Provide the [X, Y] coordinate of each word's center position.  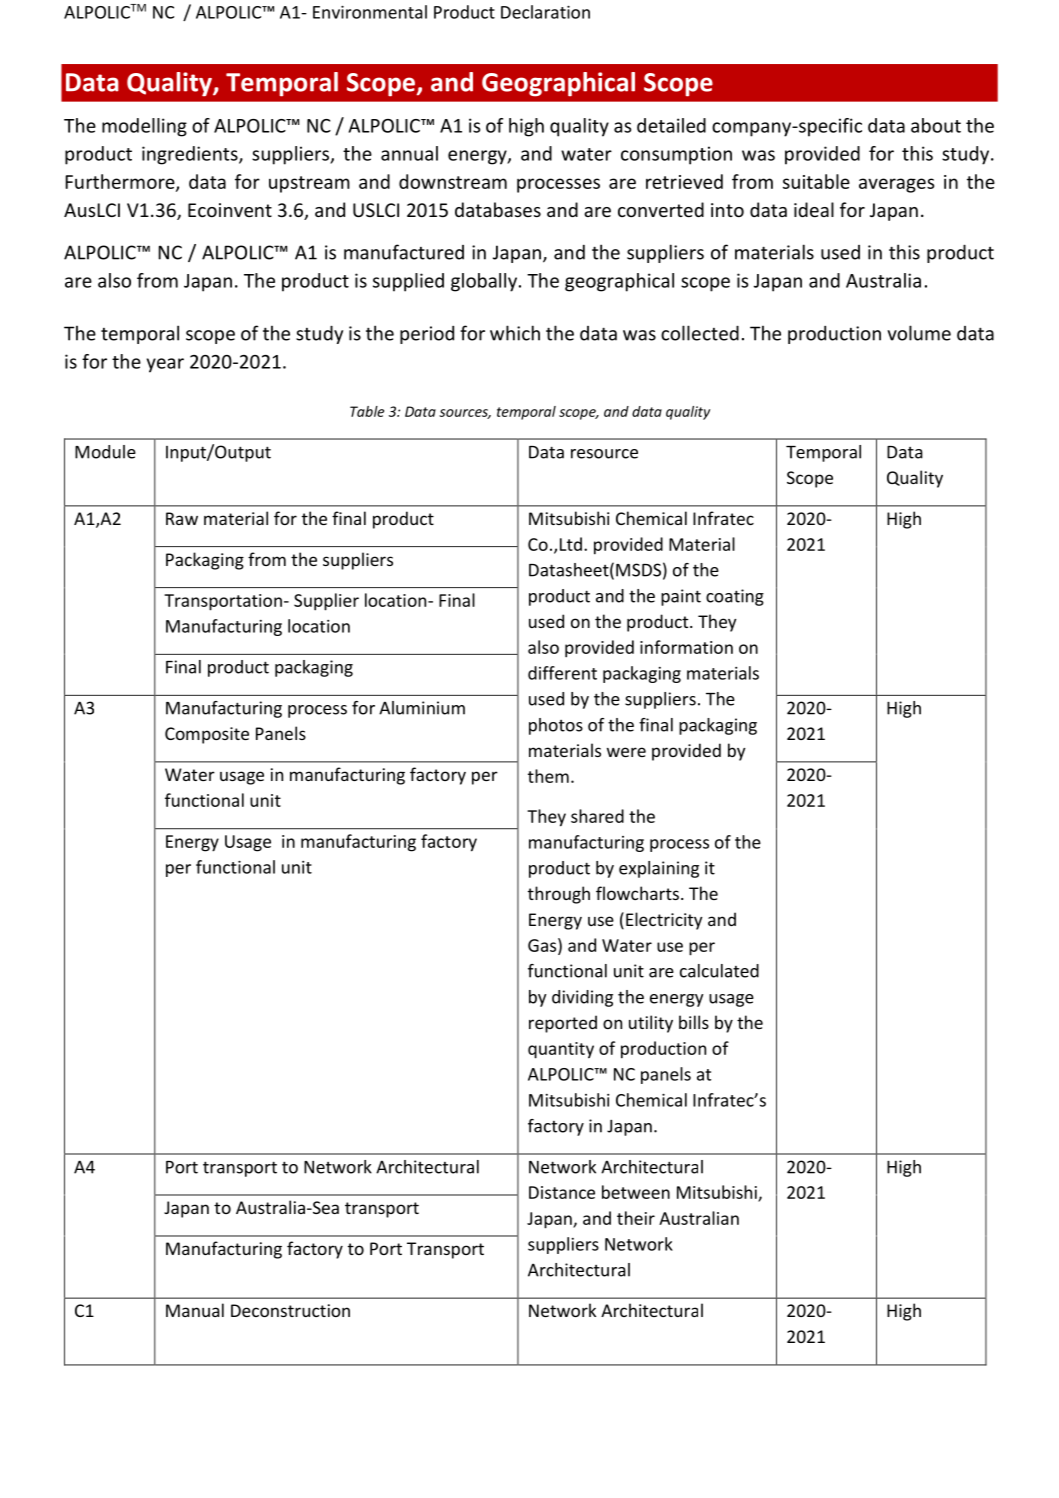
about [936, 125]
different [562, 673]
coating [735, 597]
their [636, 1218]
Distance [562, 1192]
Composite [207, 735]
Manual [195, 1310]
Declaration [545, 12]
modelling [144, 127]
